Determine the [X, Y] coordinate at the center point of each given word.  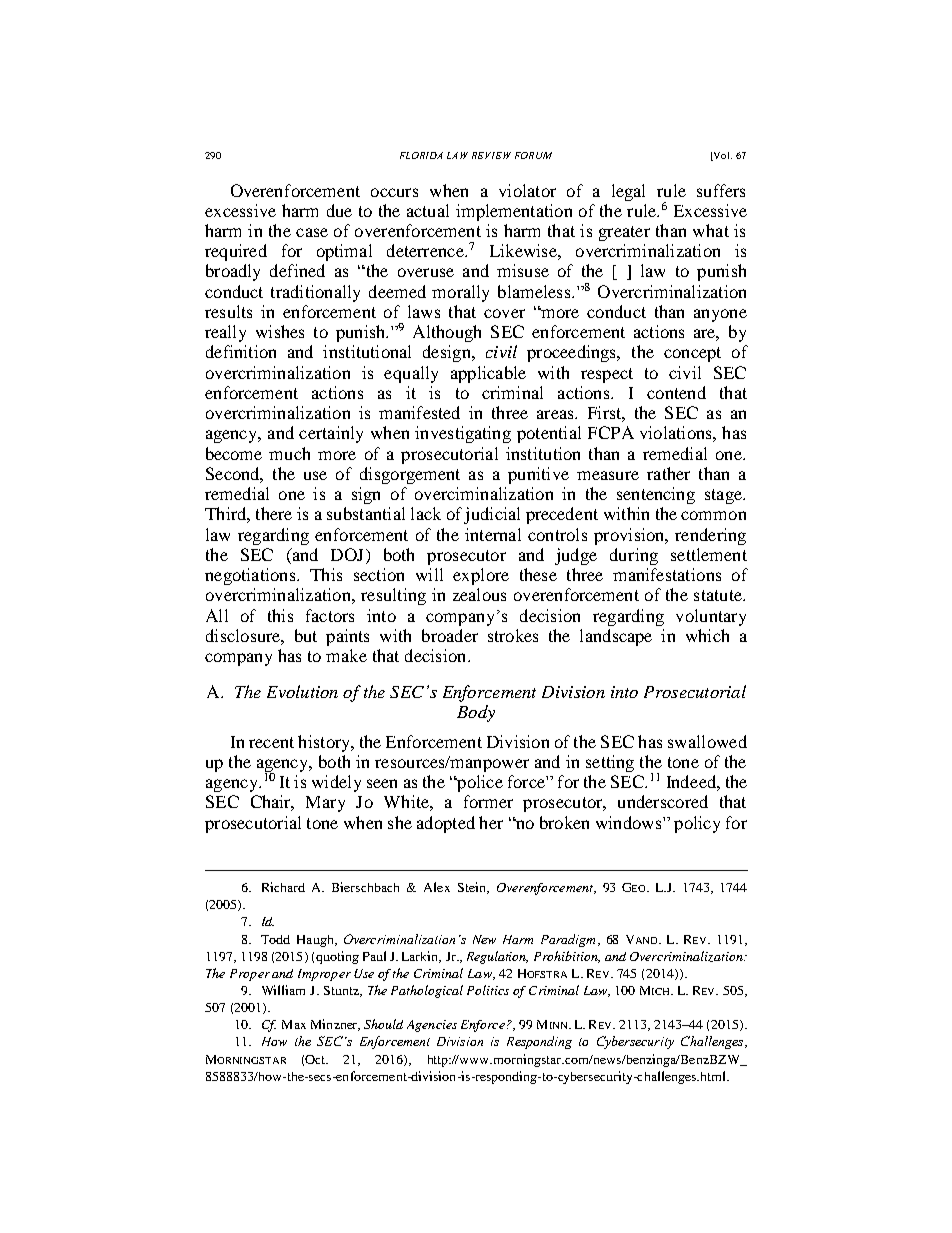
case [312, 232]
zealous [479, 594]
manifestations [667, 574]
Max [294, 1024]
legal [628, 192]
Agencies [432, 1026]
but [306, 635]
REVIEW [491, 155]
